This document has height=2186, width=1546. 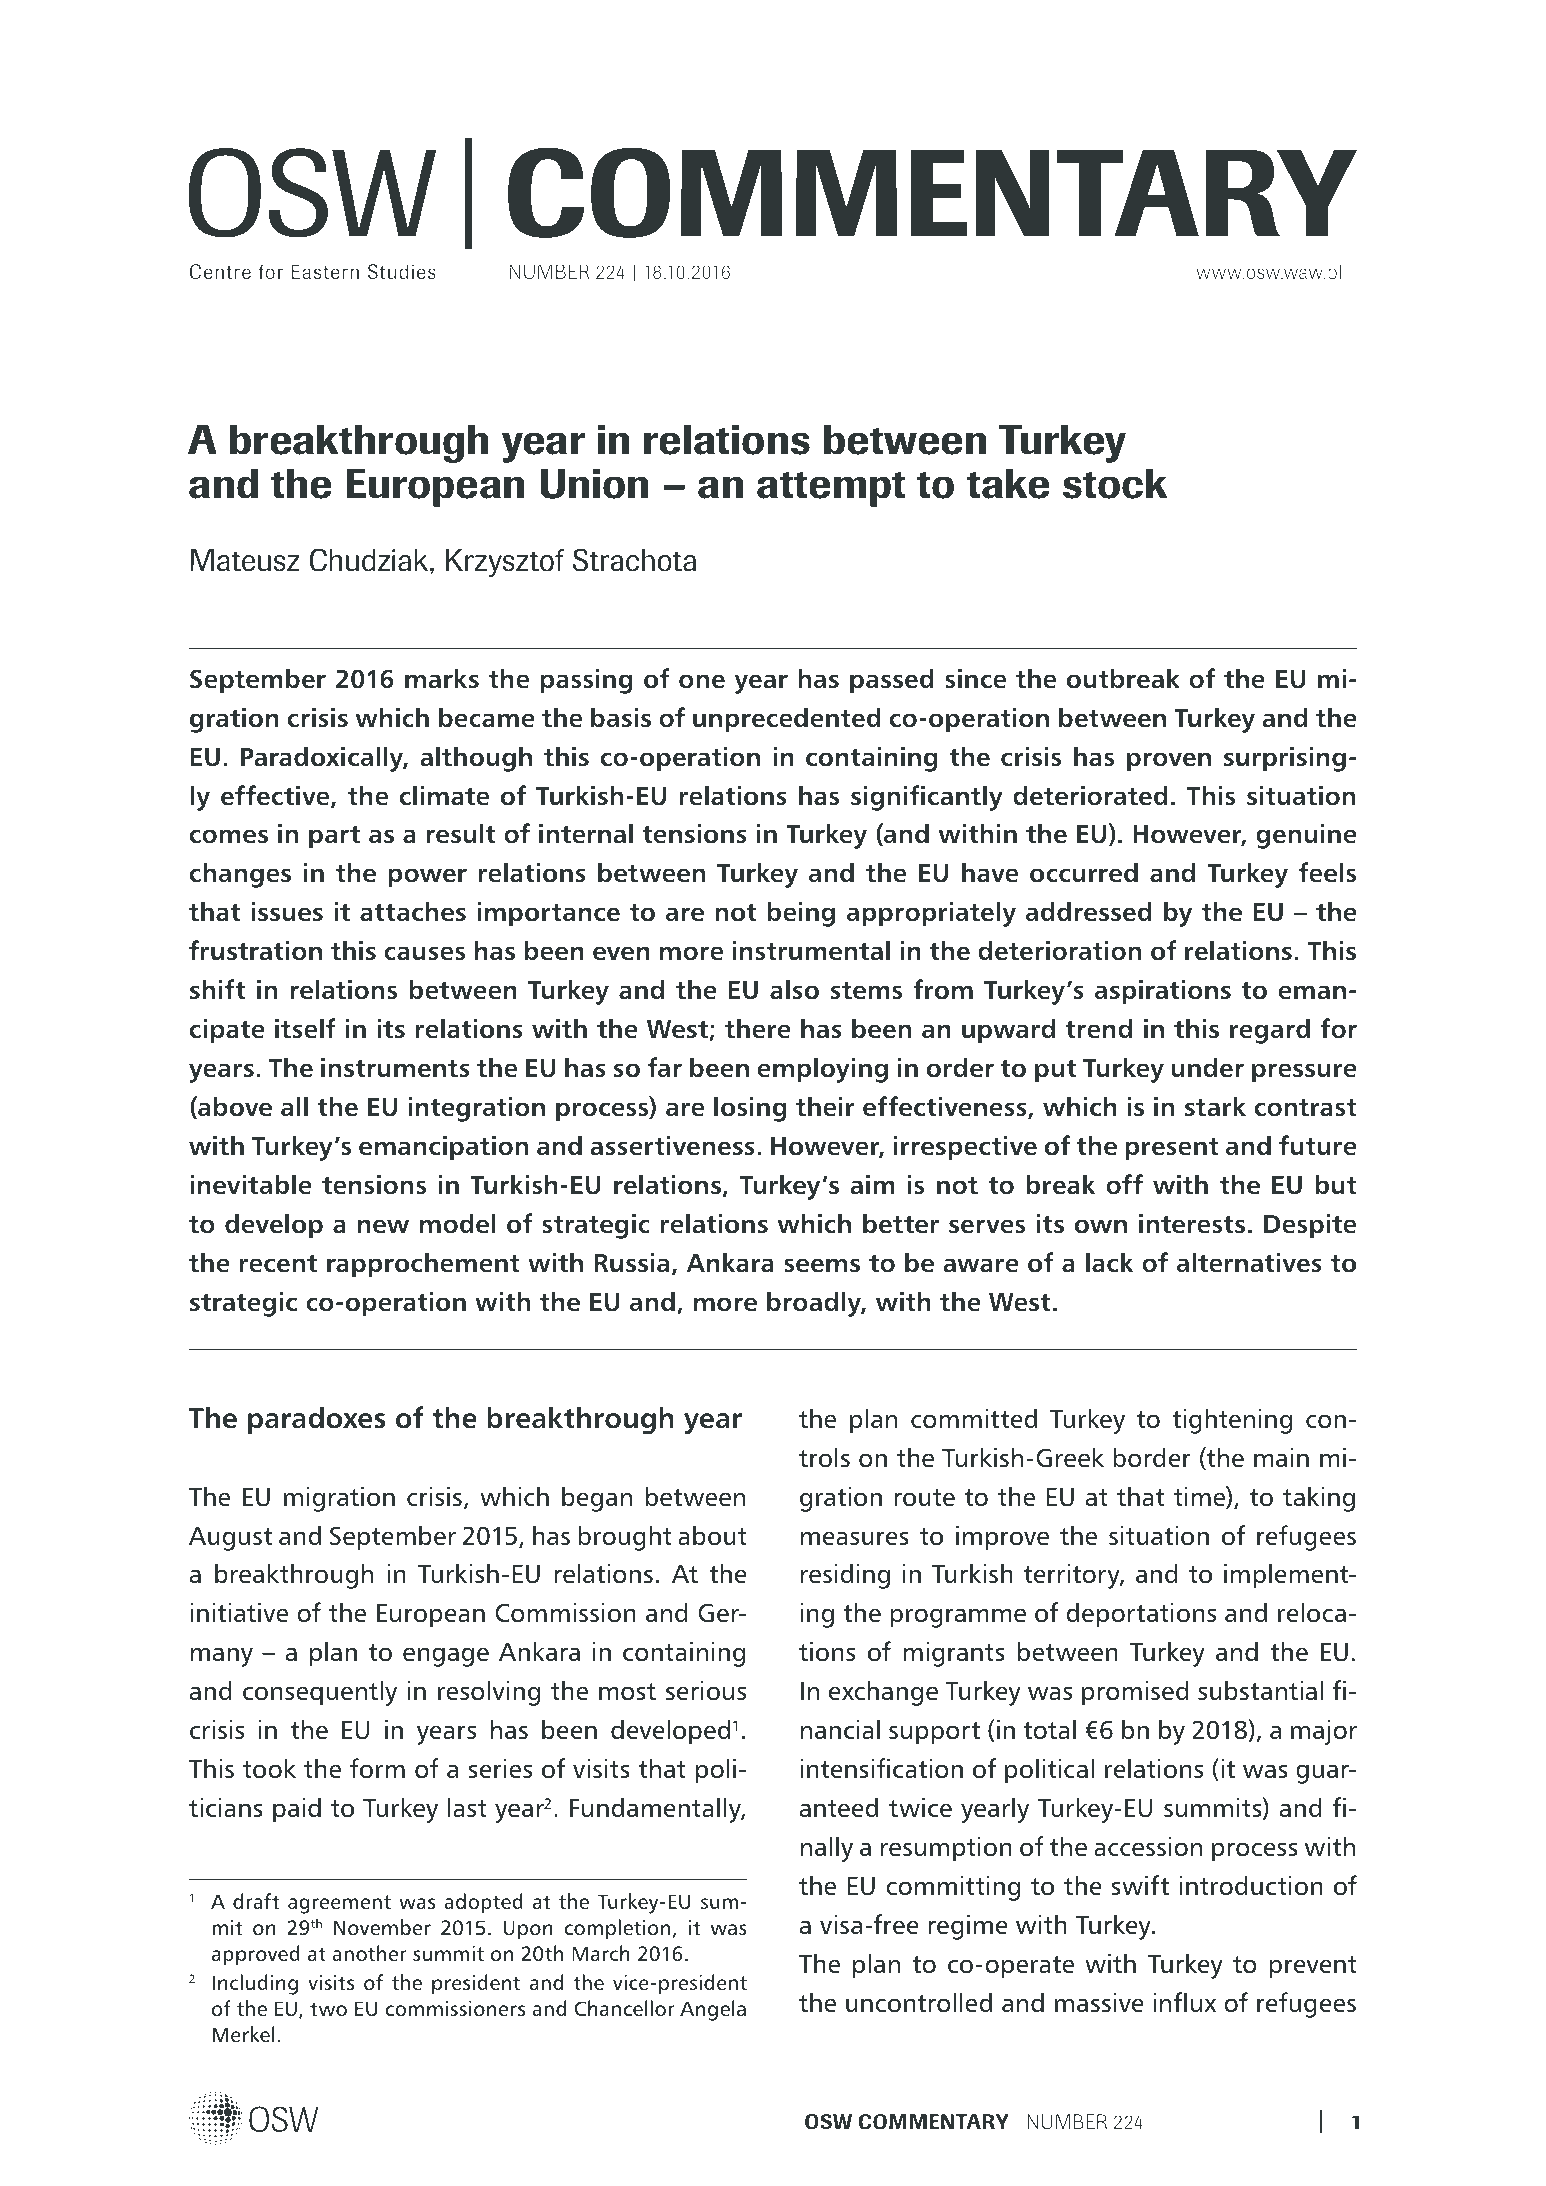 I want to click on two, so click(x=328, y=2009).
